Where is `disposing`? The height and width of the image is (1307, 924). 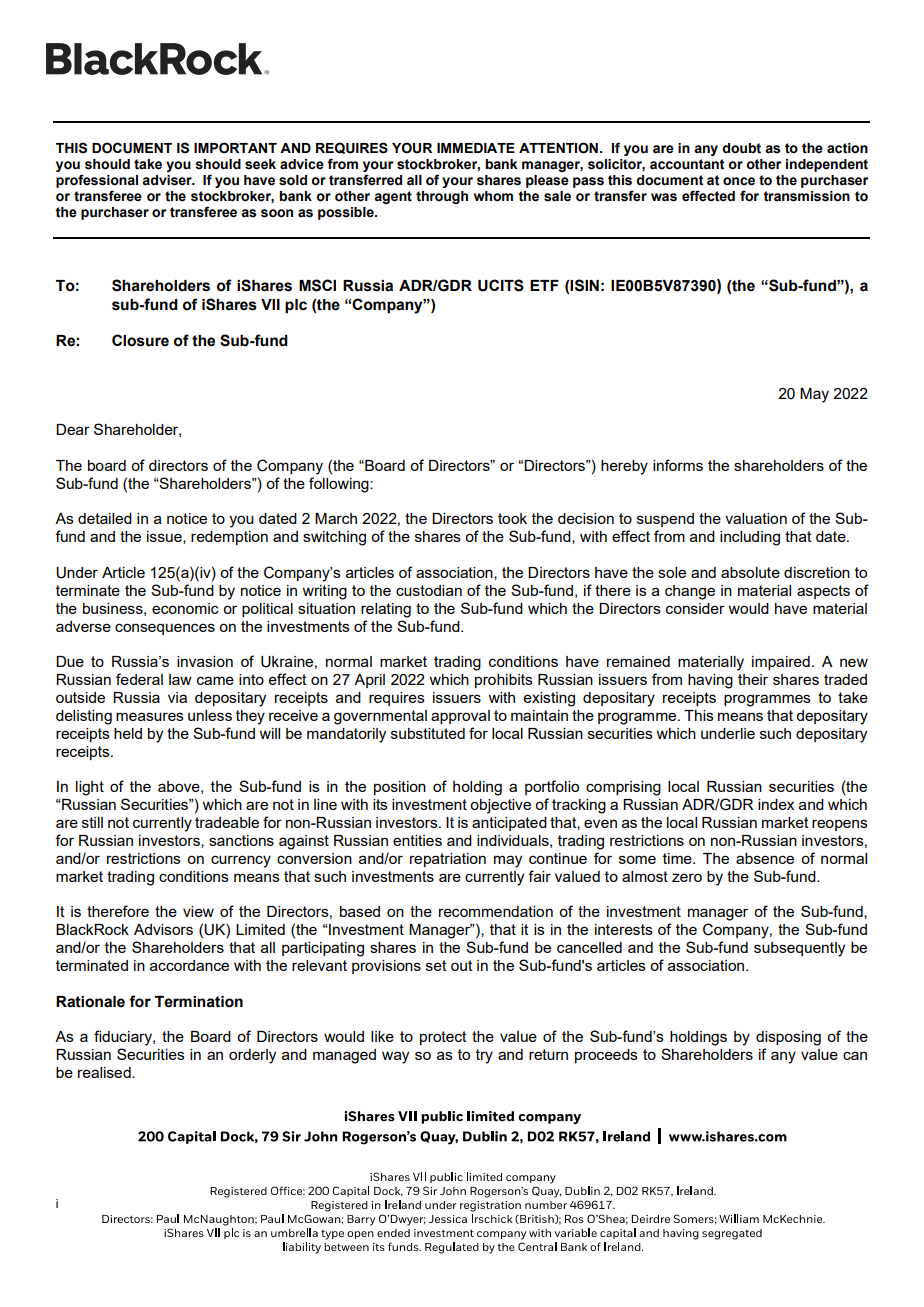
disposing is located at coordinates (788, 1038).
